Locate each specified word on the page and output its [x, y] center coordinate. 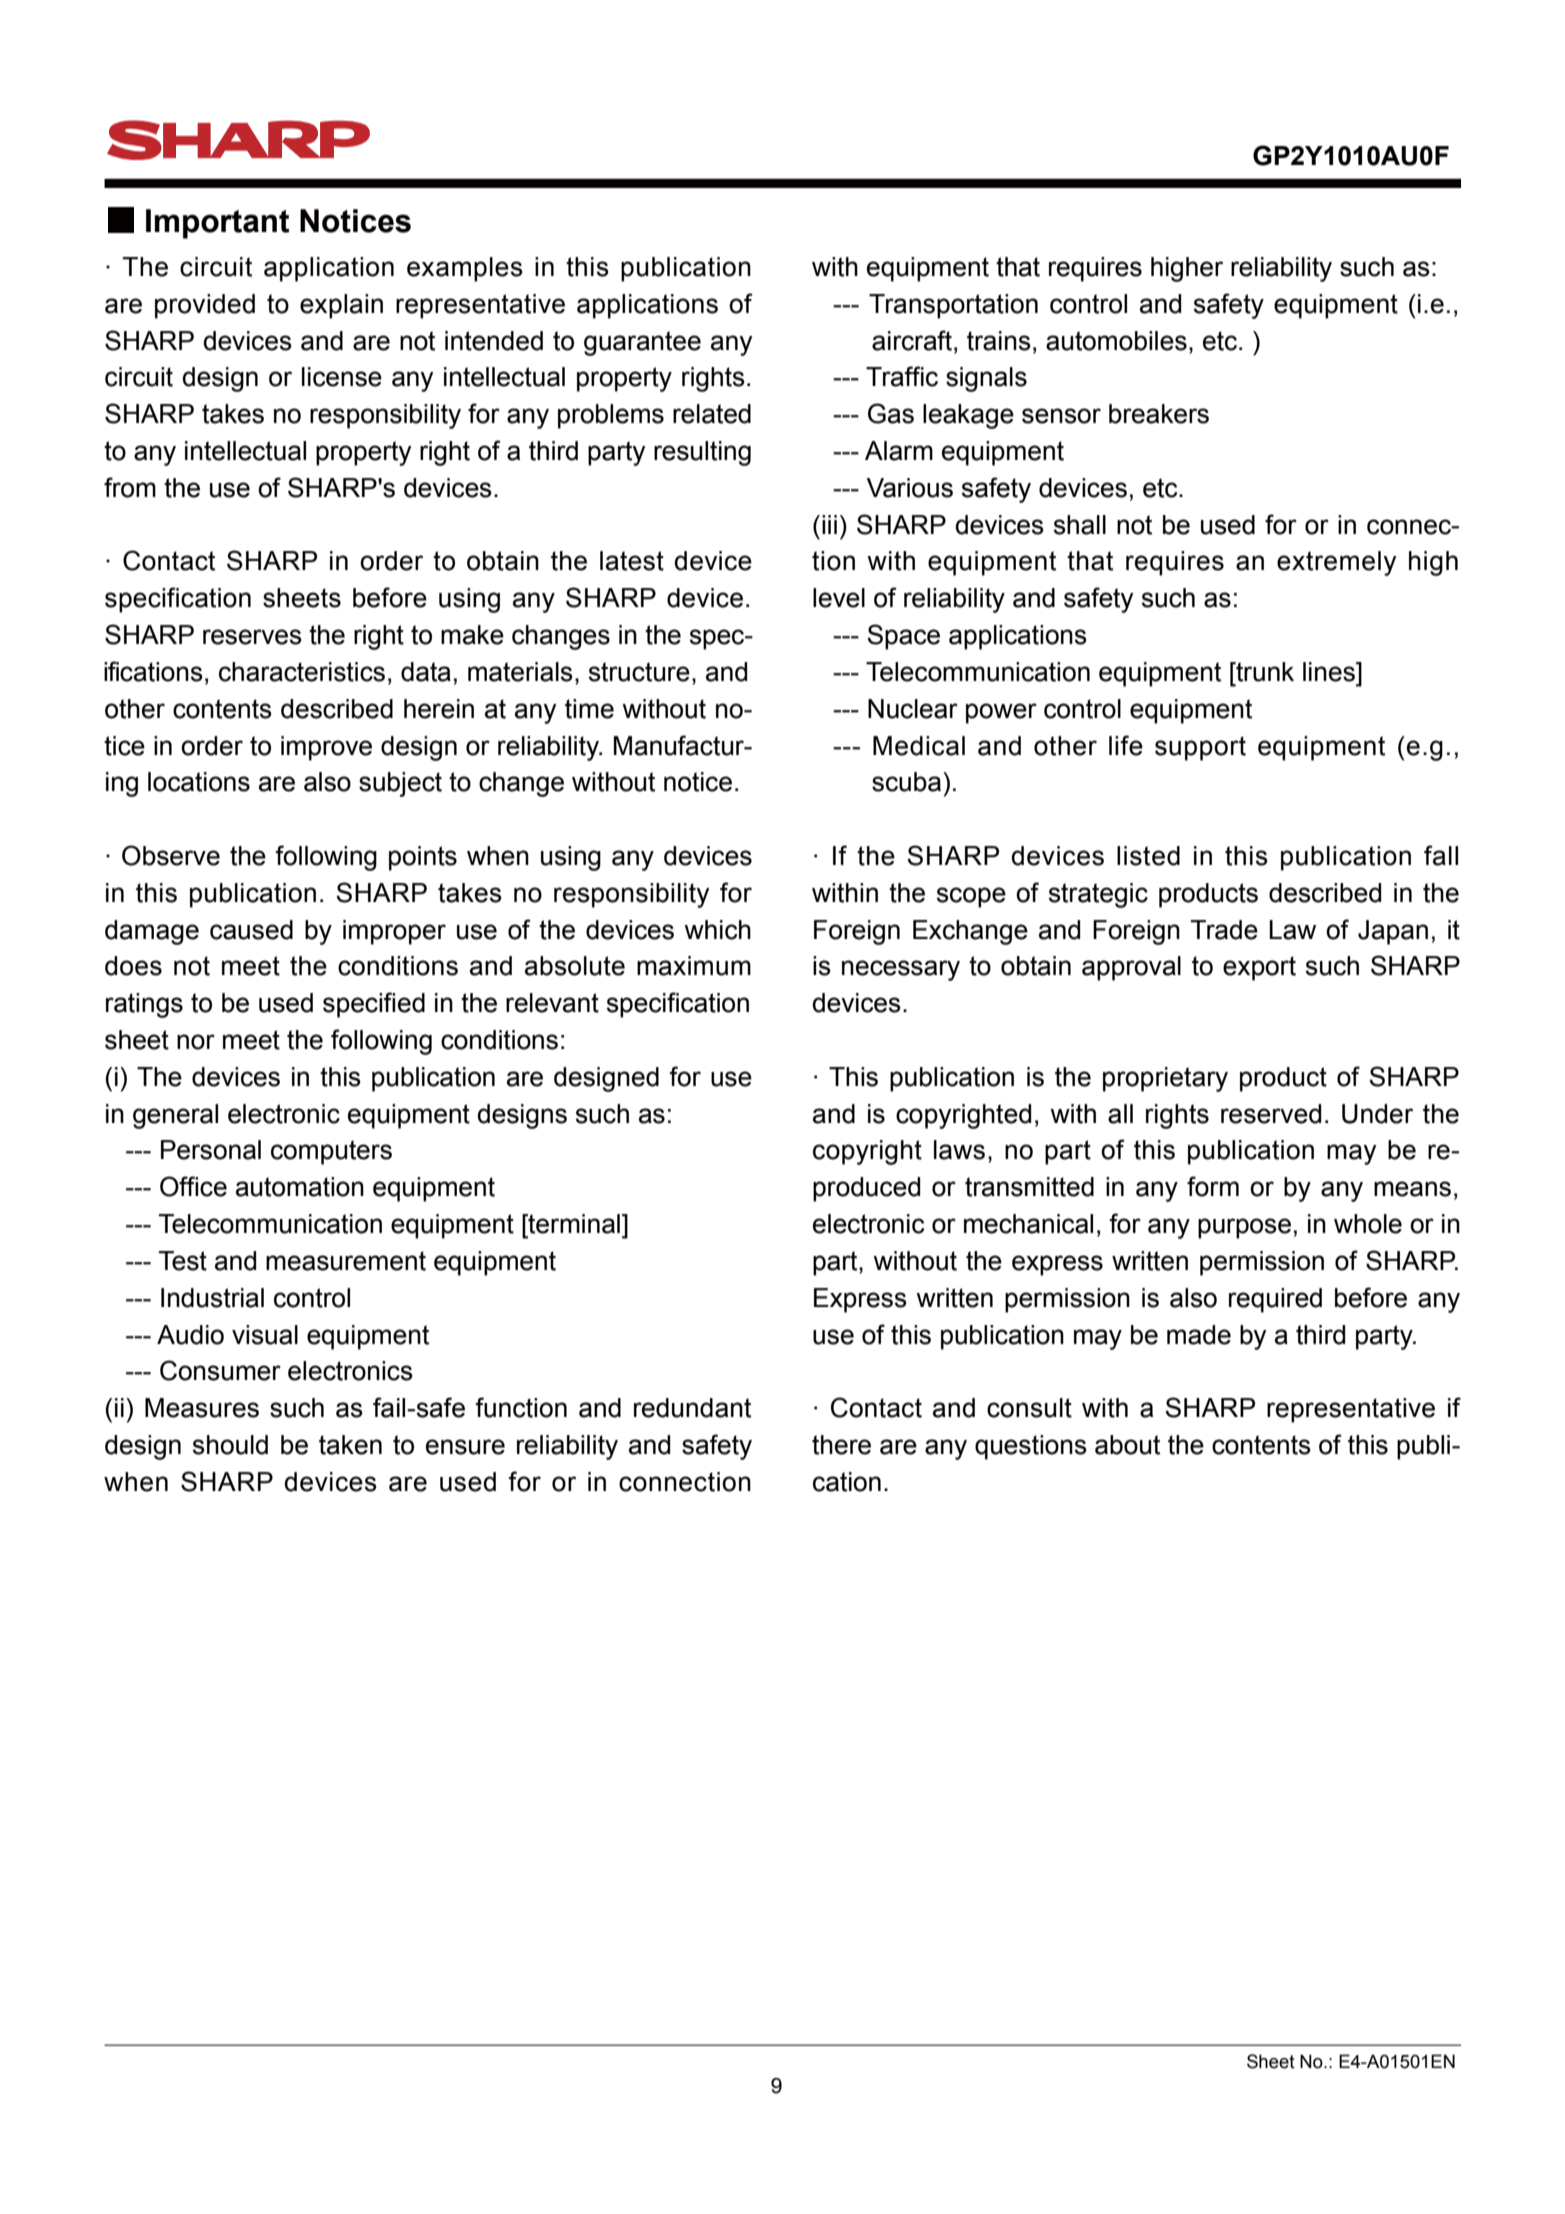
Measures [202, 1408]
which [717, 930]
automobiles [1116, 341]
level [839, 598]
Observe [171, 855]
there [841, 1445]
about [1127, 1445]
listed [1148, 856]
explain [341, 306]
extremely [1337, 563]
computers [331, 1152]
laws [959, 1150]
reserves [252, 637]
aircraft [913, 340]
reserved [1271, 1114]
